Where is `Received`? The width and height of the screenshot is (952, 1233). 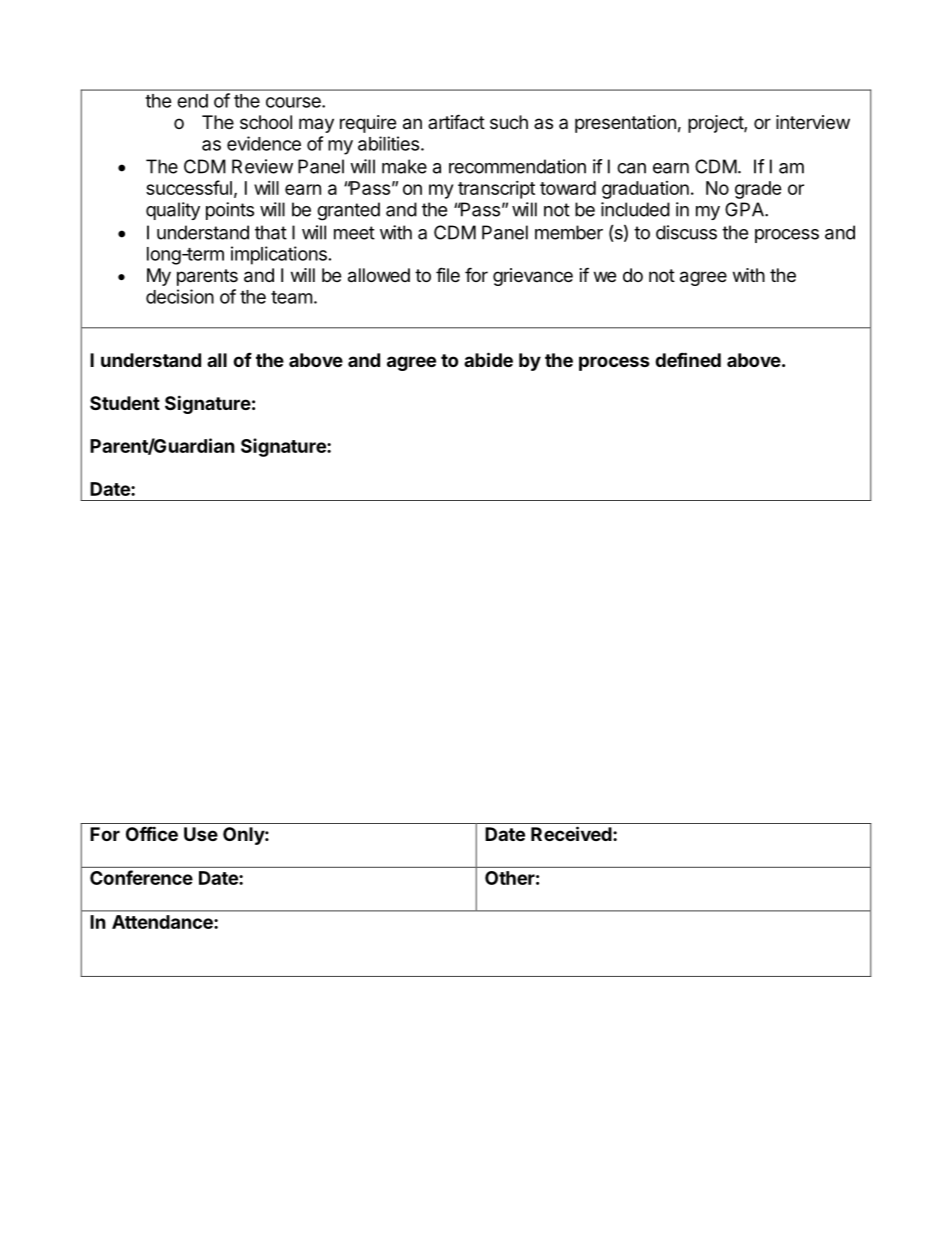 Received is located at coordinates (571, 833).
